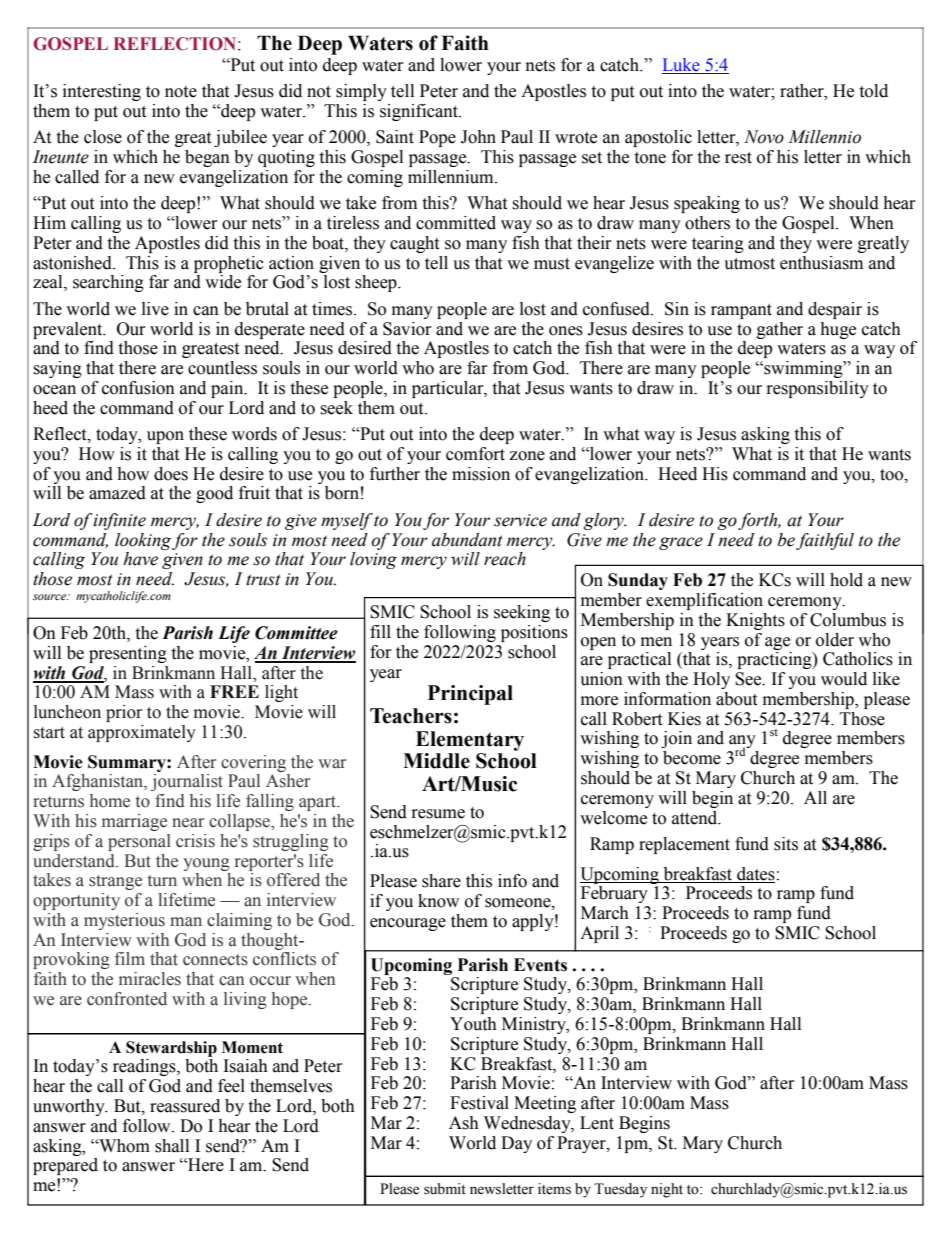  Describe the element at coordinates (445, 1189) in the screenshot. I see `submit` at that location.
